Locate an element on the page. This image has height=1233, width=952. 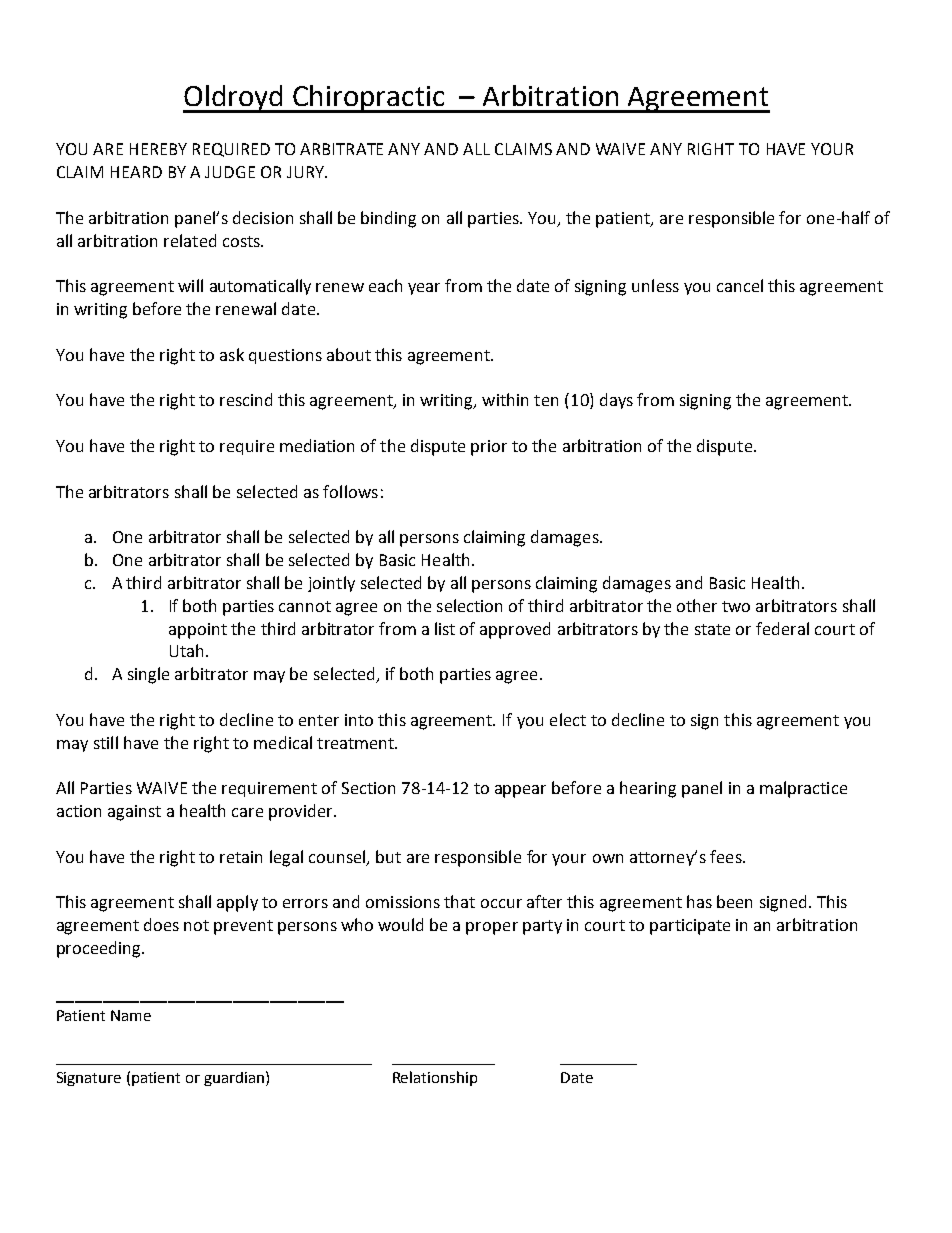
unless is located at coordinates (655, 285).
